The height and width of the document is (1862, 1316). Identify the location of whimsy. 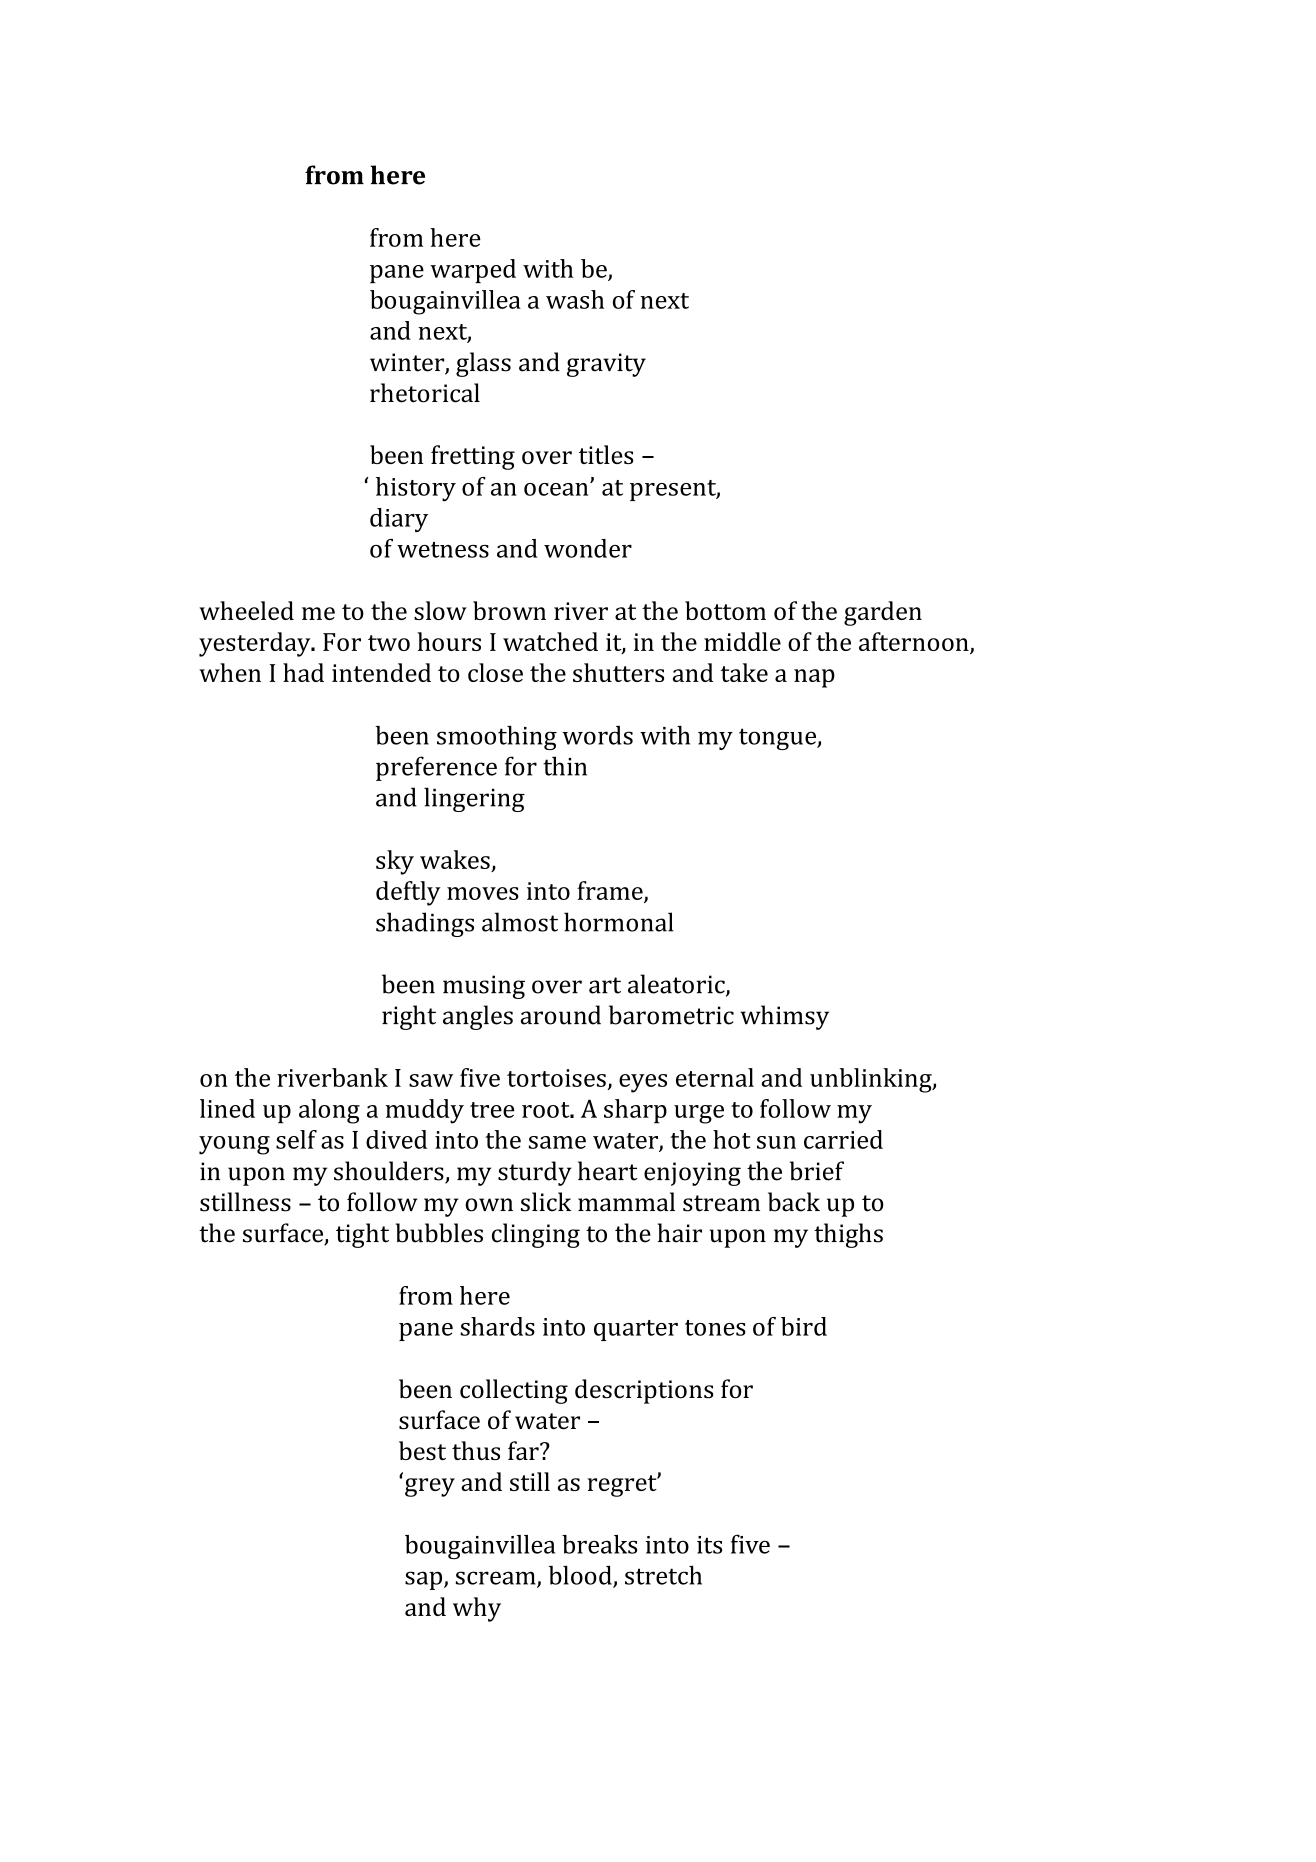
(784, 1017).
